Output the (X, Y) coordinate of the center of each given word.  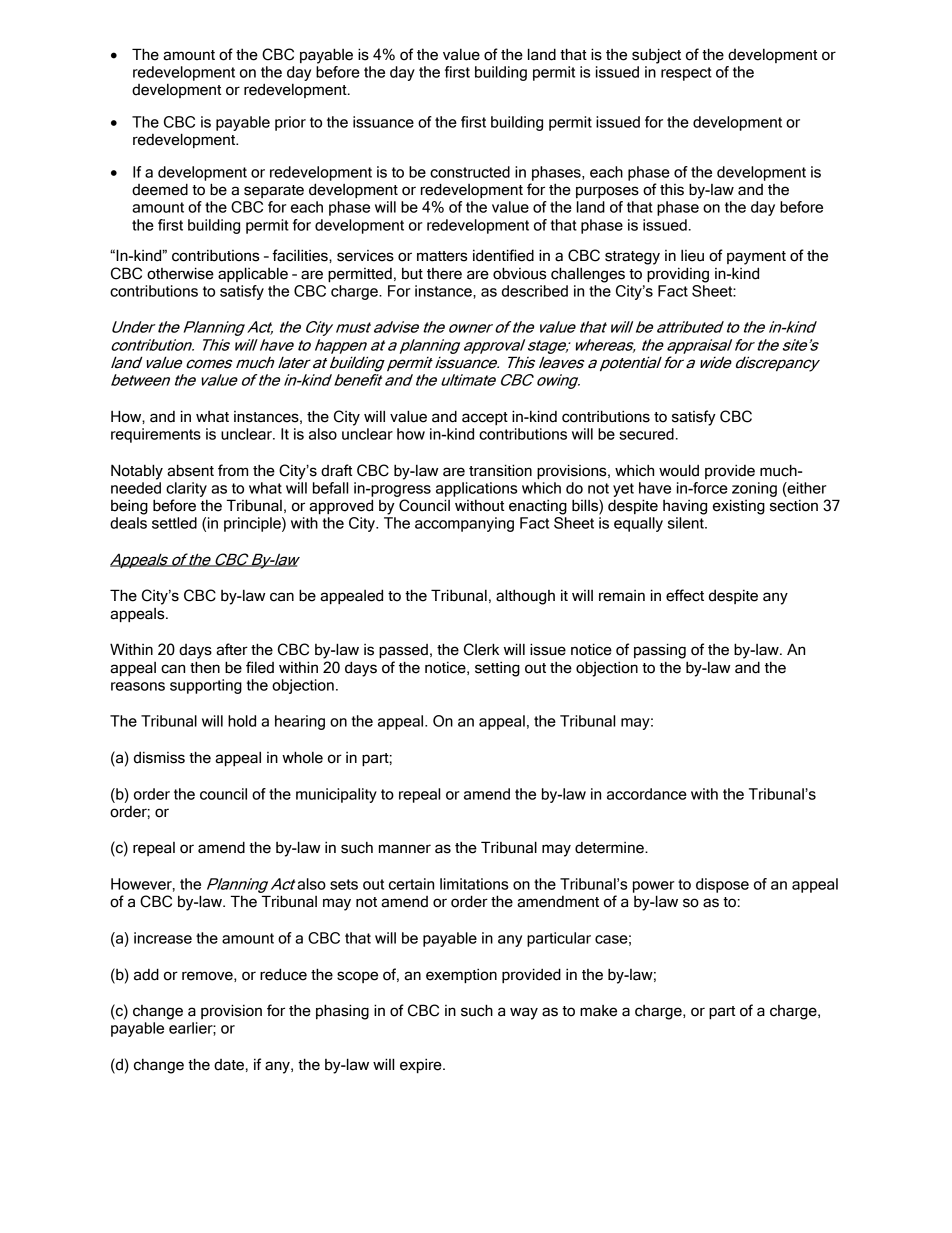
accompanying (464, 524)
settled (174, 523)
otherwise (180, 273)
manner (405, 849)
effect (685, 595)
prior (290, 123)
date (229, 1065)
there (444, 274)
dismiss (159, 758)
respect (686, 74)
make (598, 1011)
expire (422, 1065)
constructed (470, 172)
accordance (647, 794)
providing (678, 275)
